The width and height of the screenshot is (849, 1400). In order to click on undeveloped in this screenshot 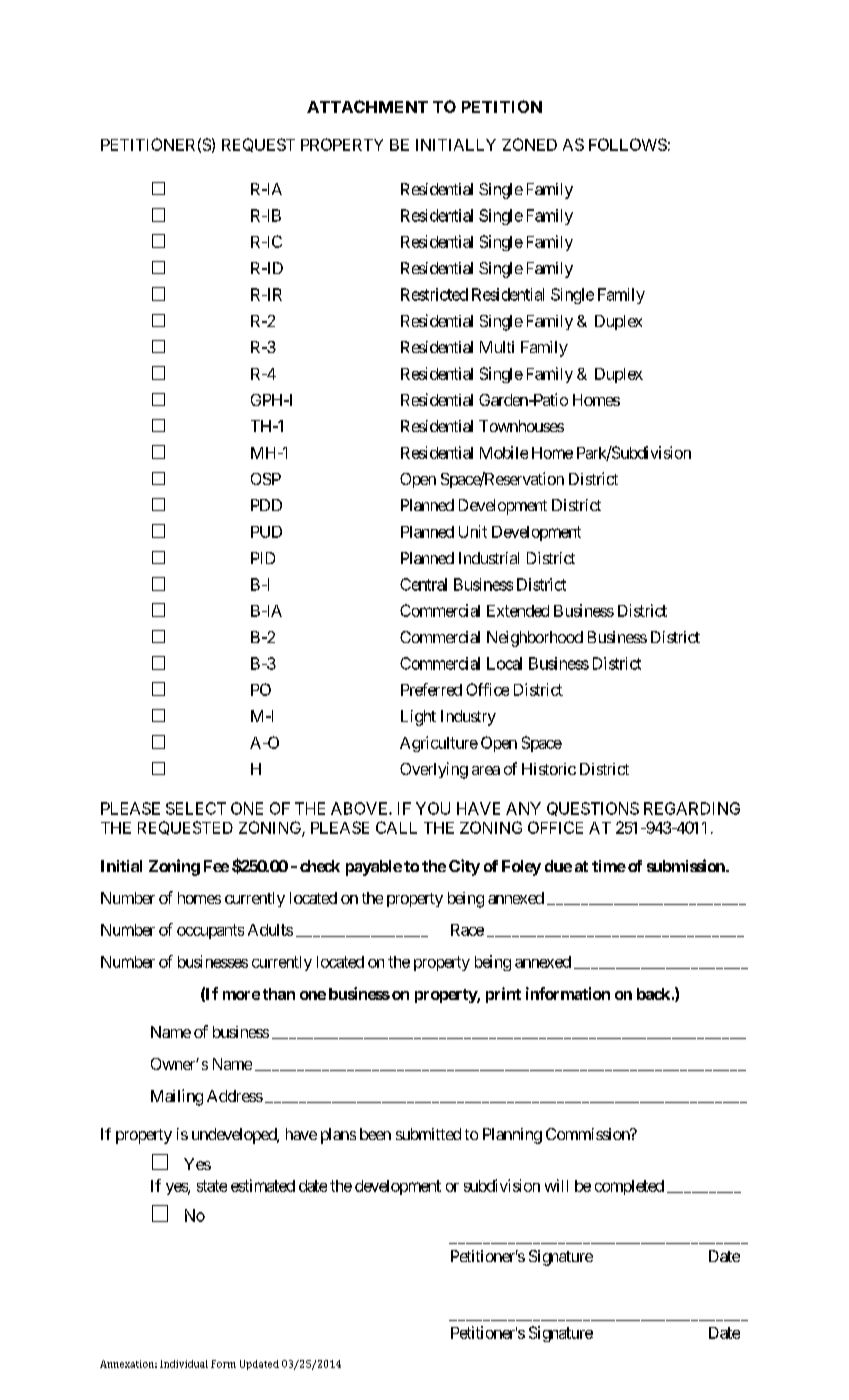, I will do `click(235, 1136)`.
